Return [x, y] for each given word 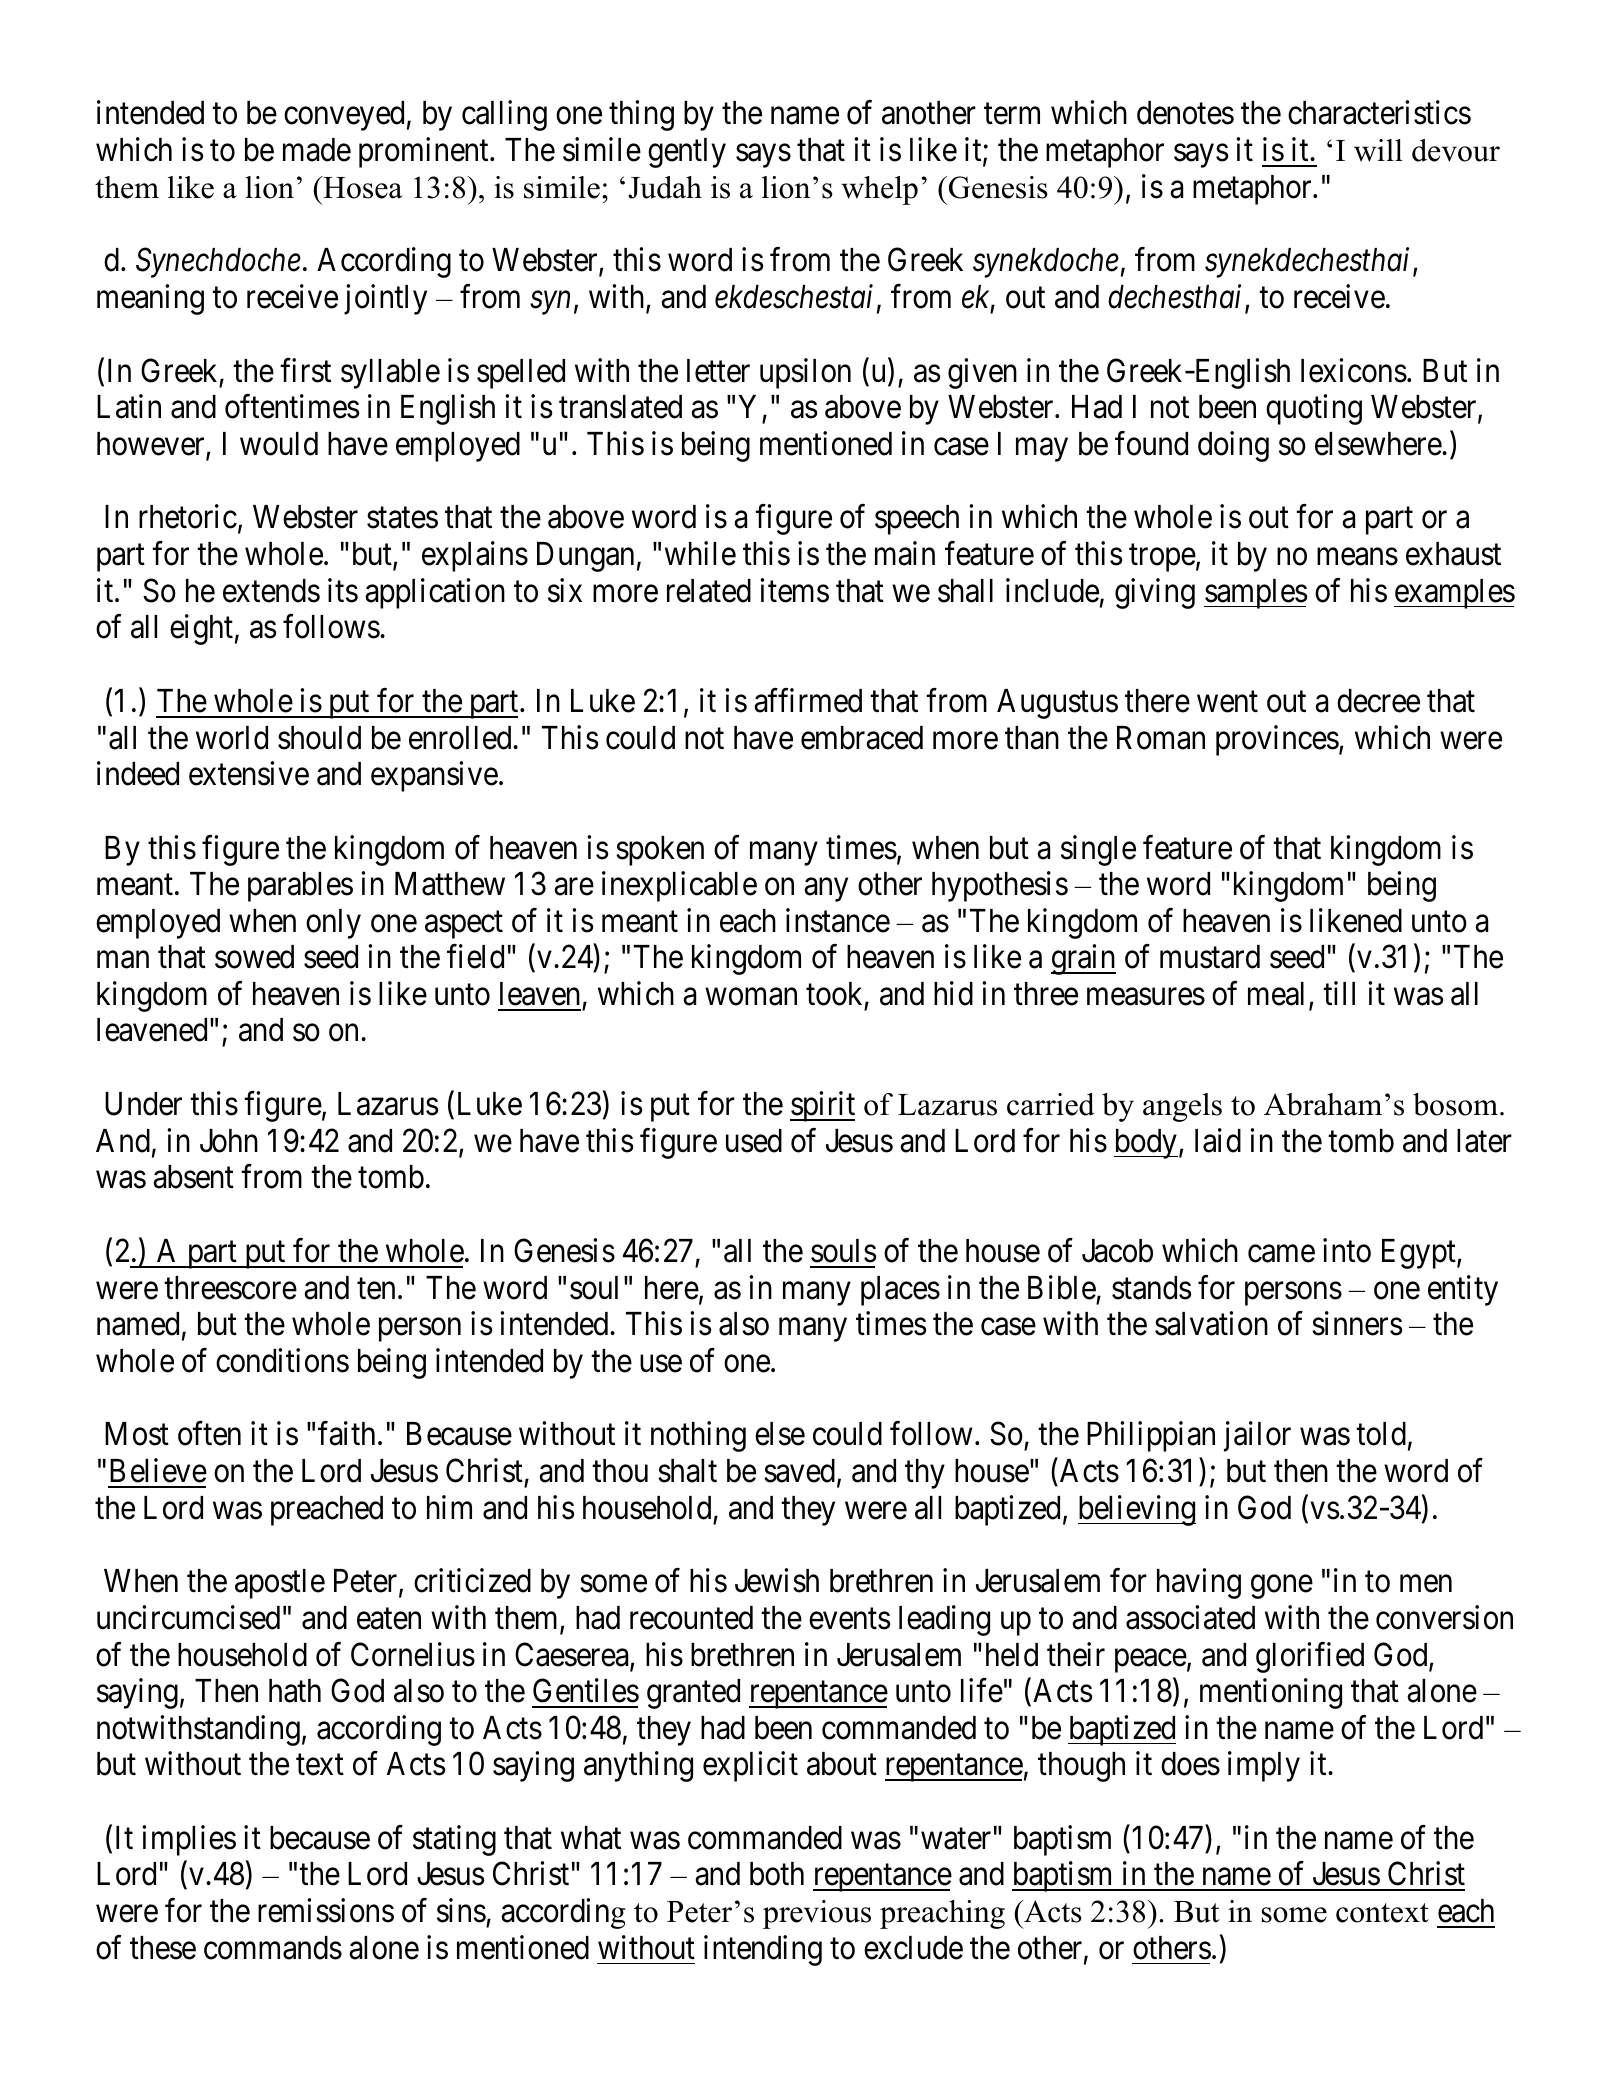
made [317, 150]
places [900, 1291]
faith [346, 1434]
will [1378, 150]
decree [1378, 701]
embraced [862, 738]
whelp [879, 190]
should [319, 738]
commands [273, 1948]
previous [817, 1914]
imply [1264, 1767]
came [1281, 1254]
